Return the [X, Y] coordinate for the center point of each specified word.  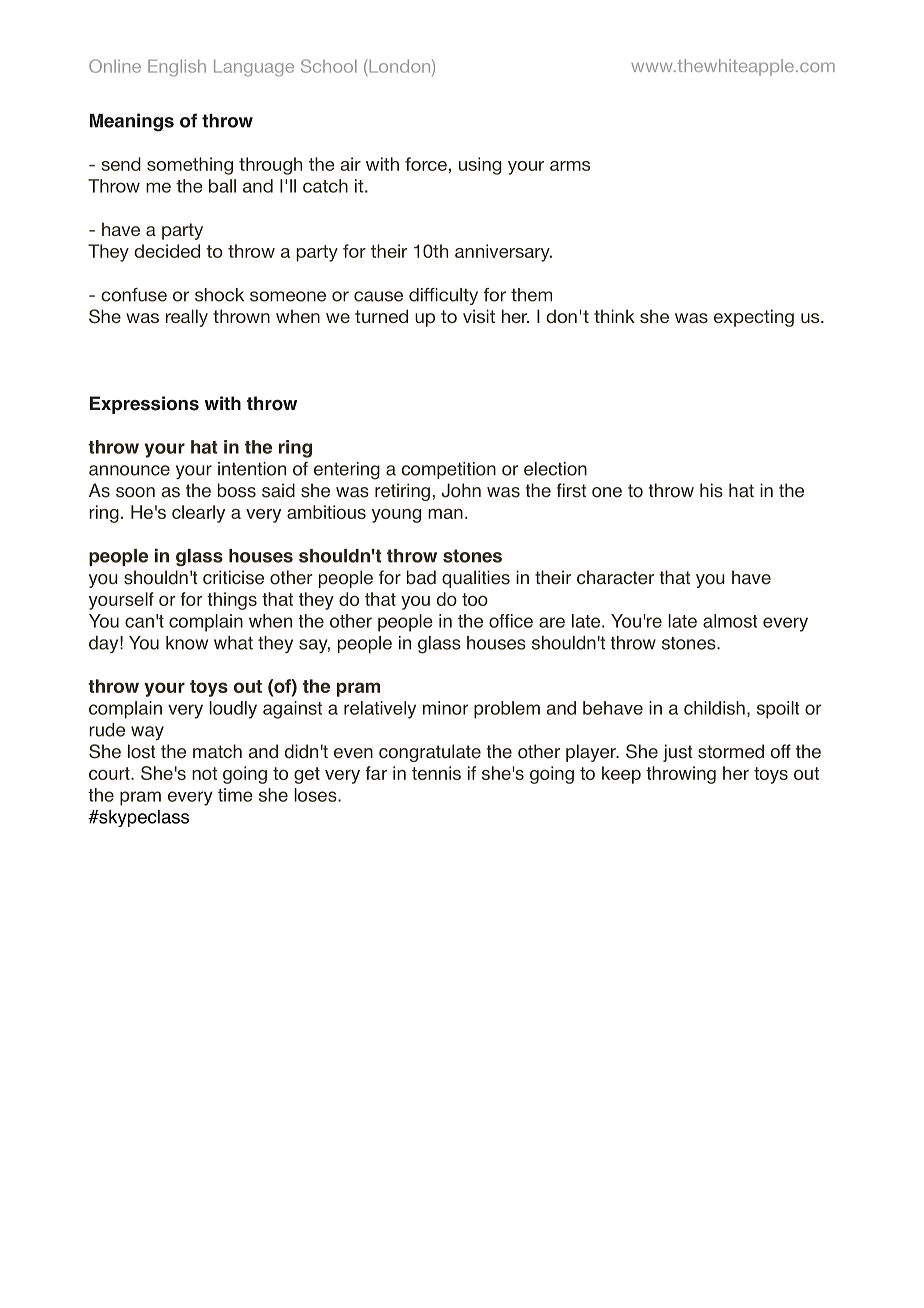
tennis [436, 773]
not [204, 773]
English [177, 68]
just [677, 753]
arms [570, 166]
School [329, 66]
